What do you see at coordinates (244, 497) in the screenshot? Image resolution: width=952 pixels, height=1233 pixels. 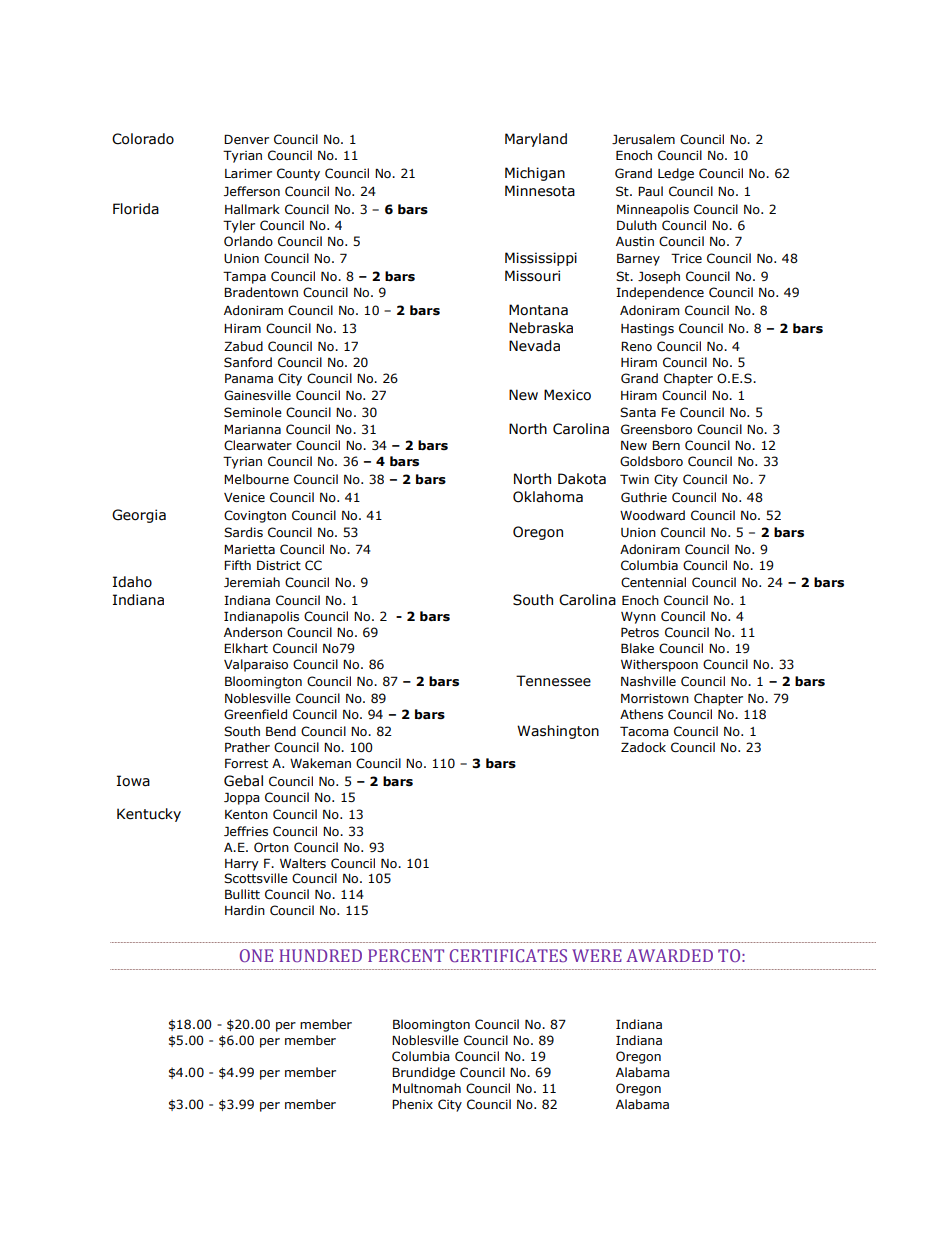 I see `Venice` at bounding box center [244, 497].
